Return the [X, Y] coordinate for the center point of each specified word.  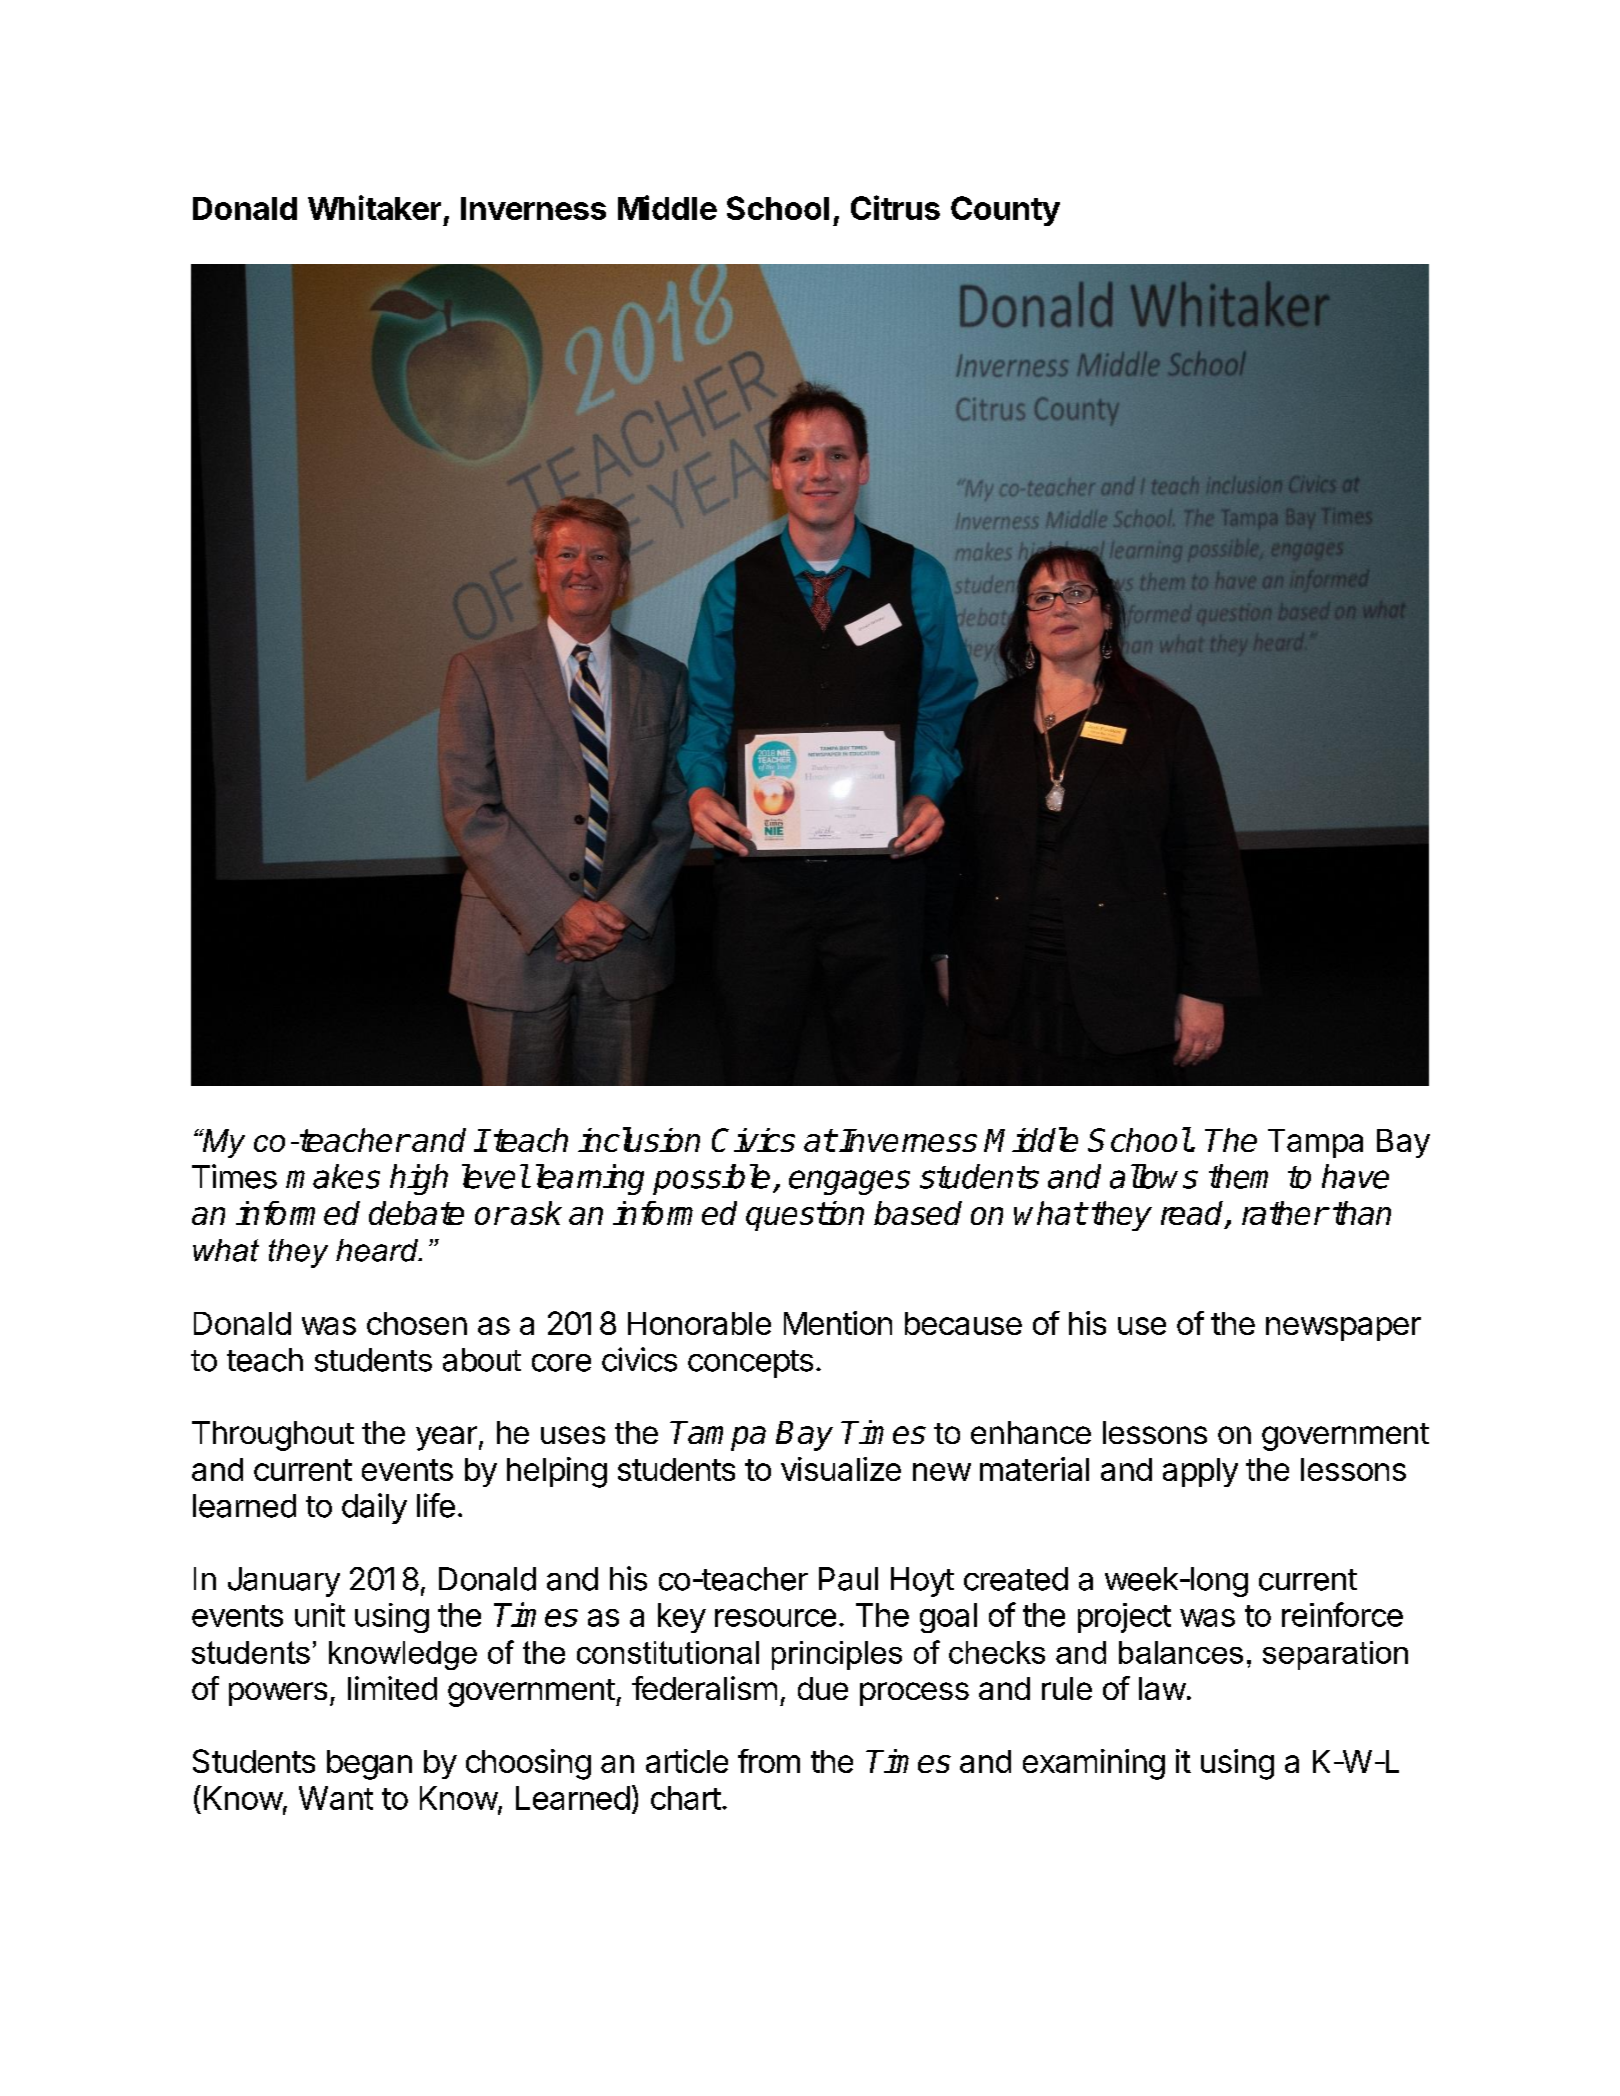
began [369, 1765]
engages [849, 1182]
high [419, 1179]
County [1005, 211]
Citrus [895, 207]
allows [1154, 1176]
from [769, 1761]
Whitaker [374, 207]
